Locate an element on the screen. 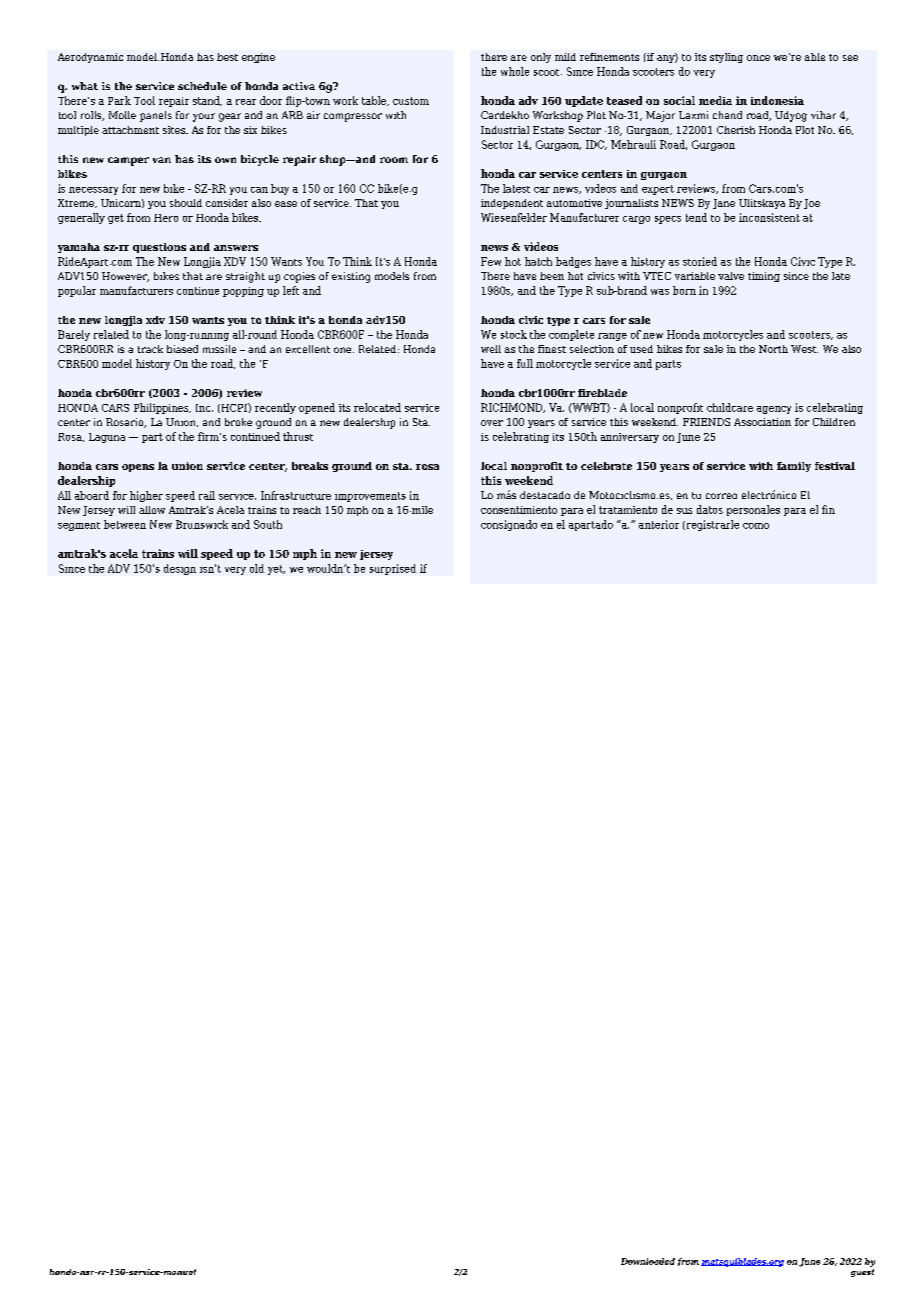 Image resolution: width=924 pixels, height=1308 pixels. surprised is located at coordinates (393, 569).
